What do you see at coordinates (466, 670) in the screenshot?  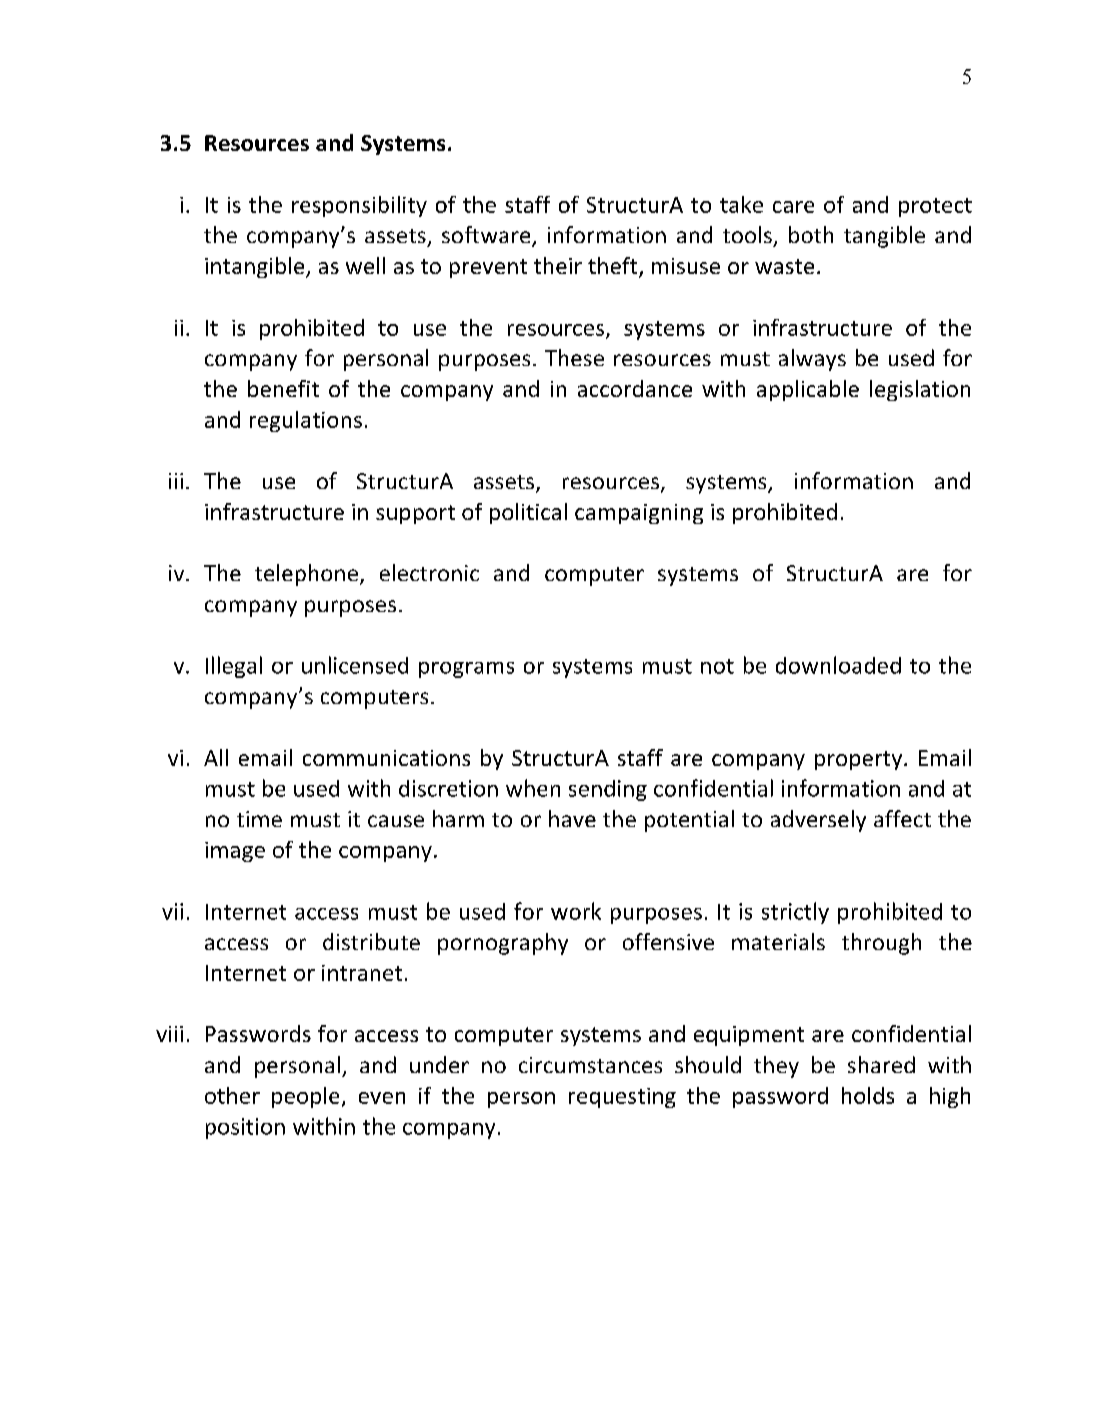 I see `programs` at bounding box center [466, 670].
